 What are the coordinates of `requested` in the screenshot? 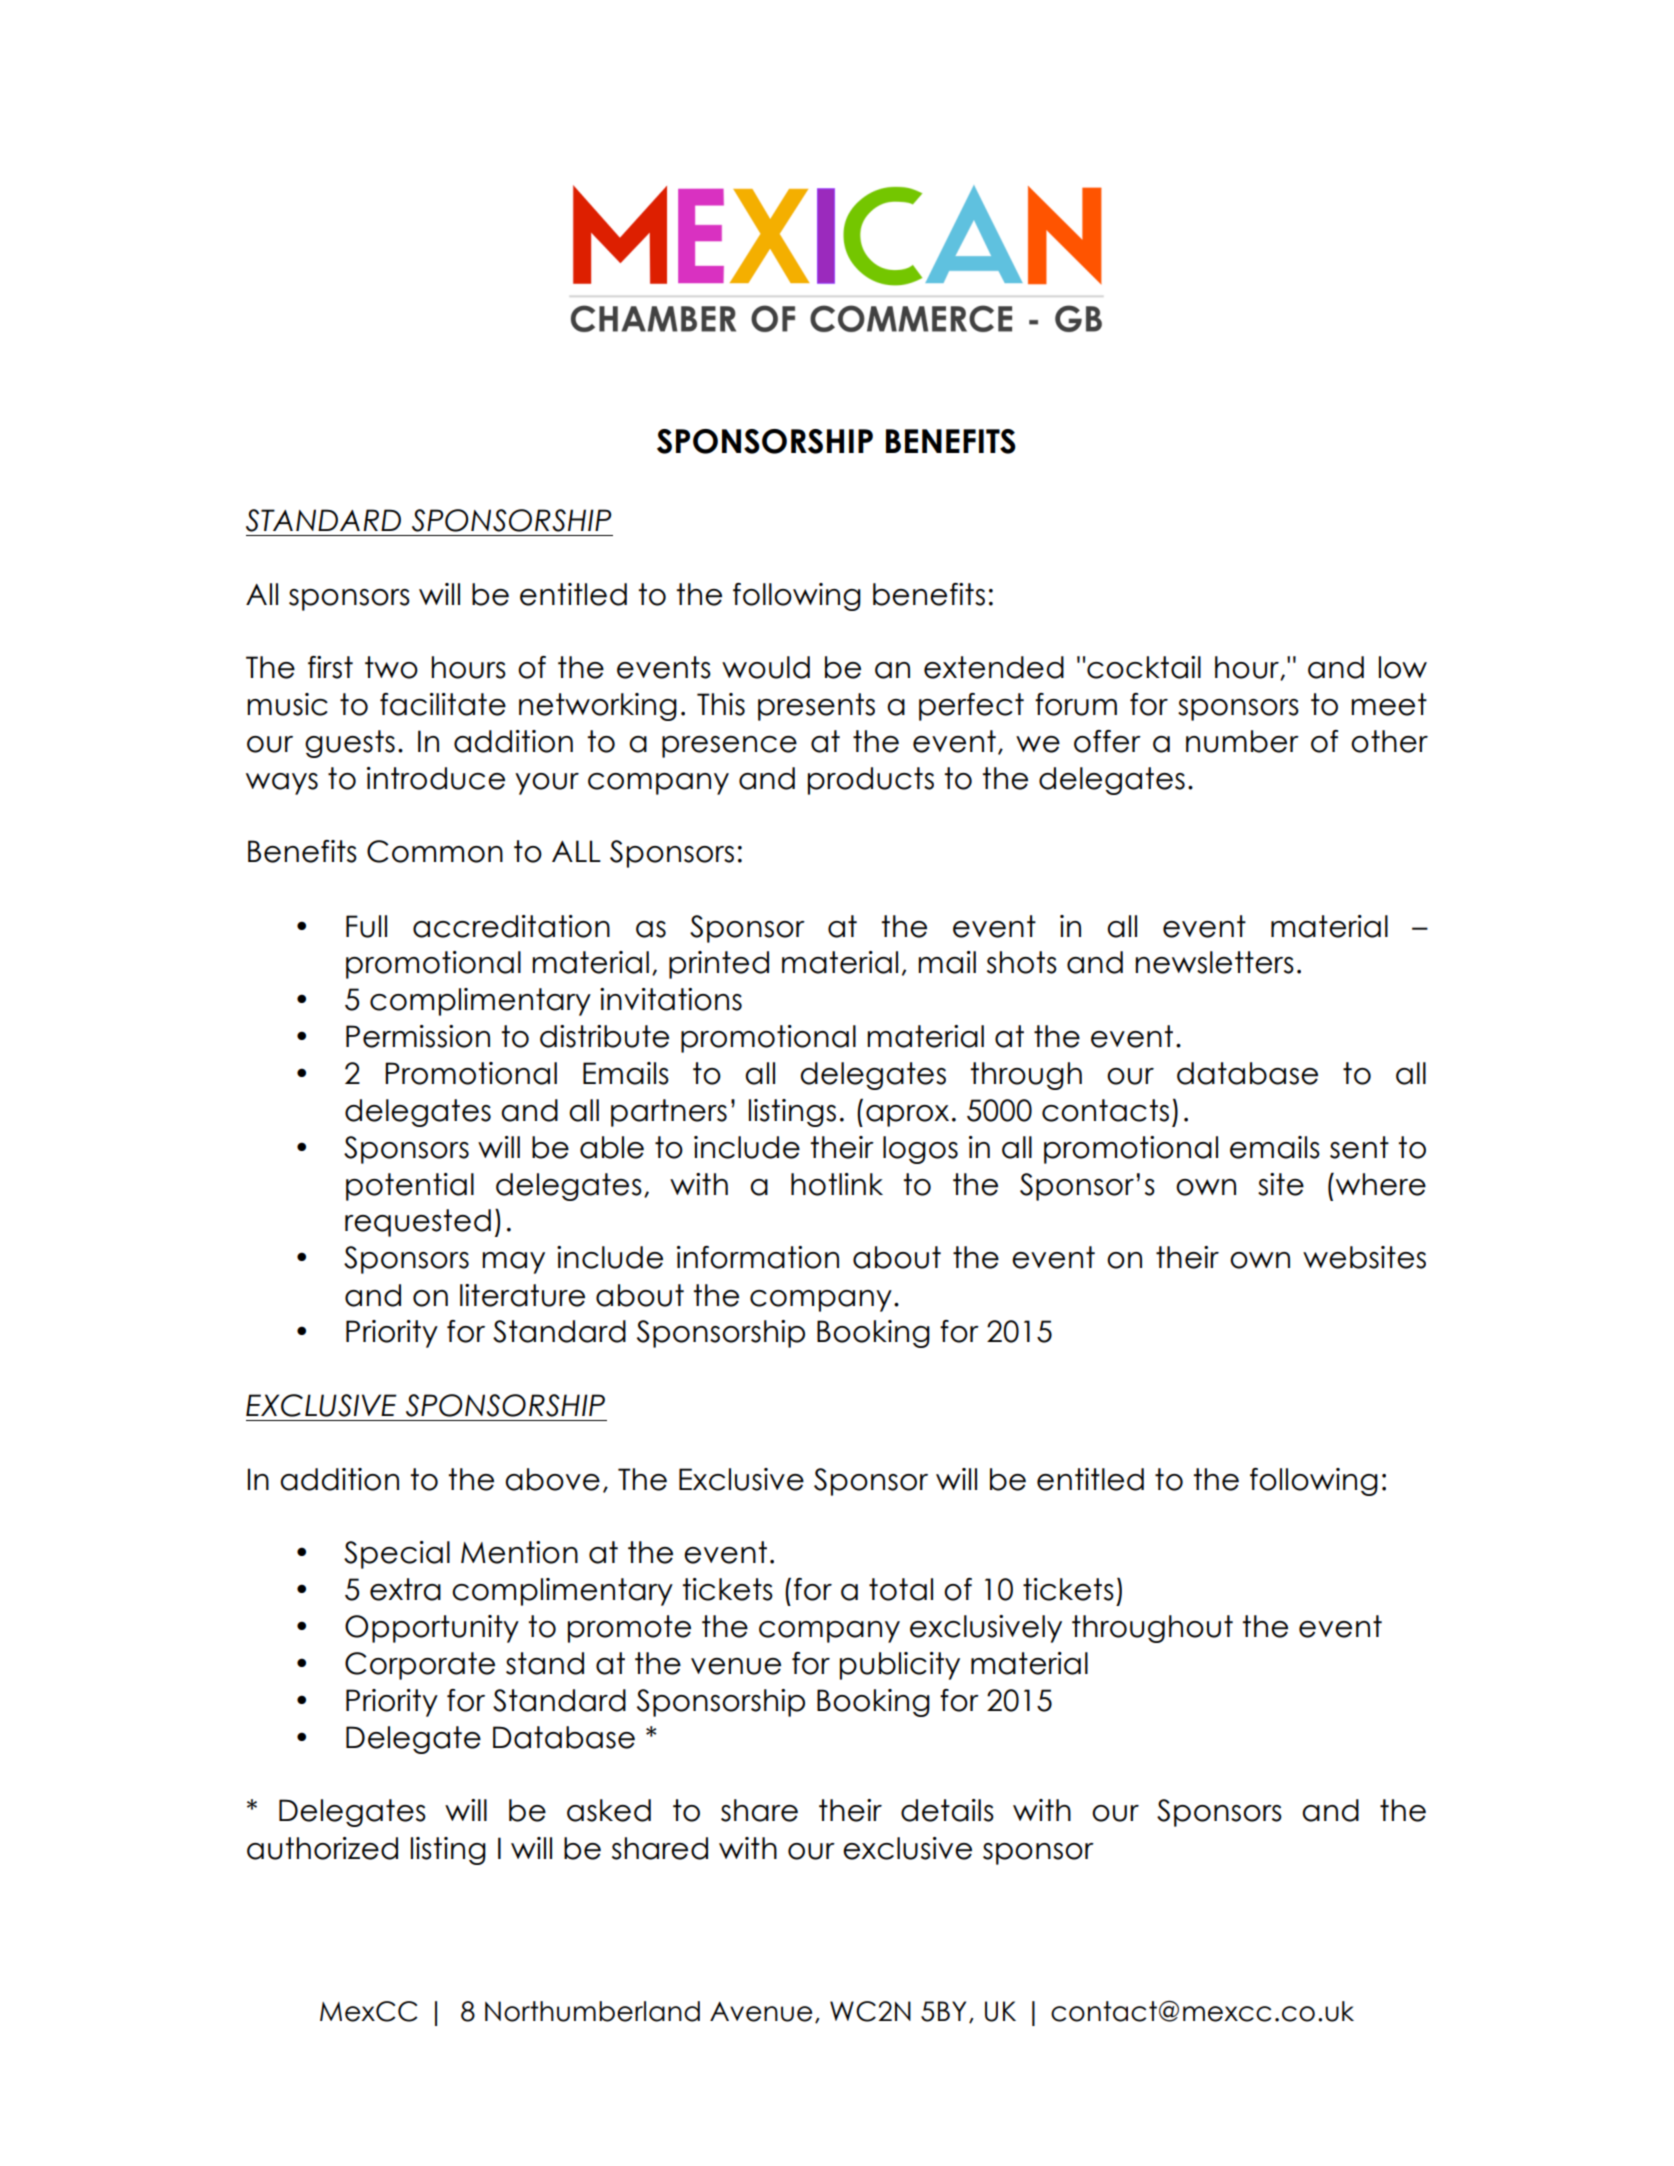 It's located at (418, 1223).
